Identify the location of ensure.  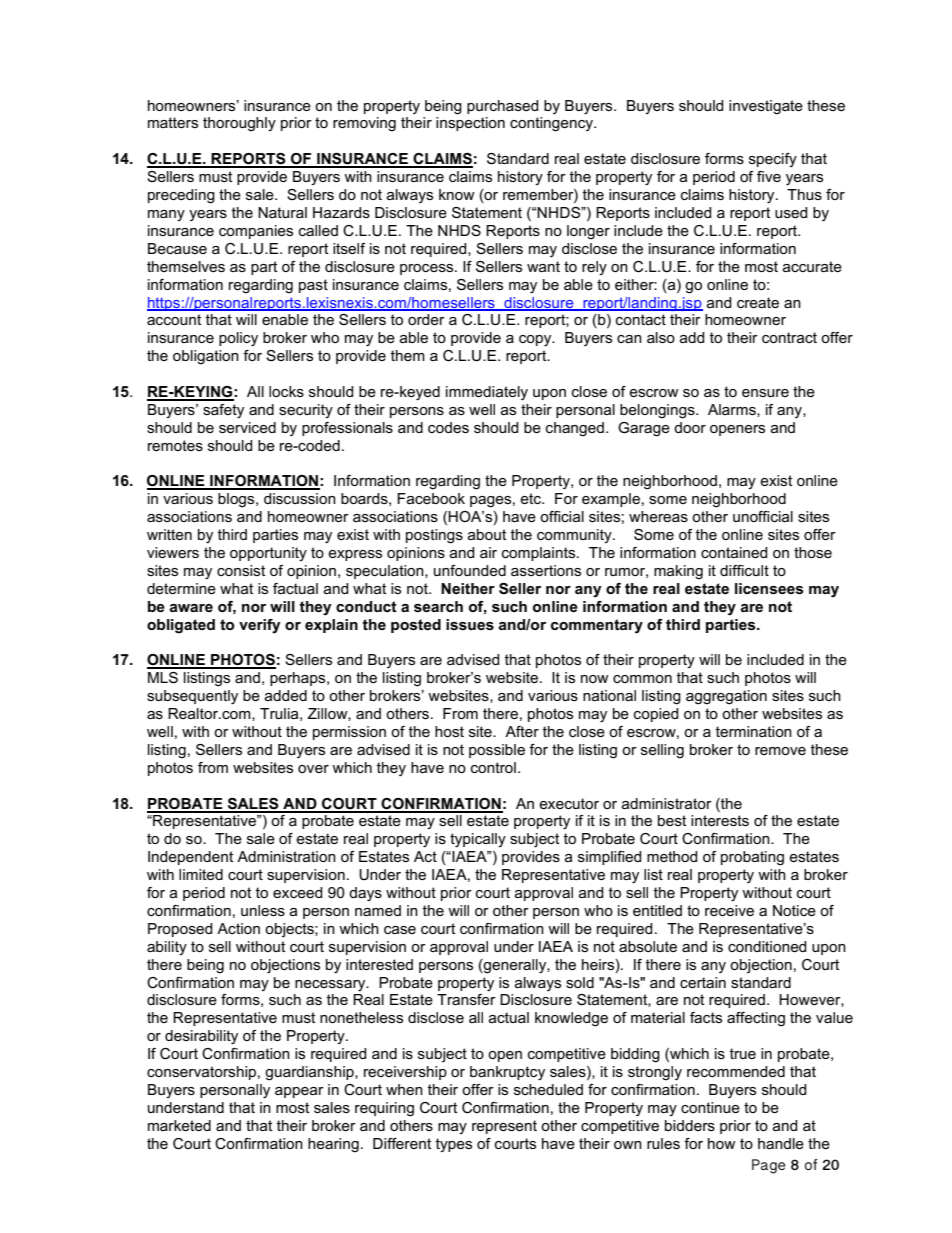
(765, 393).
